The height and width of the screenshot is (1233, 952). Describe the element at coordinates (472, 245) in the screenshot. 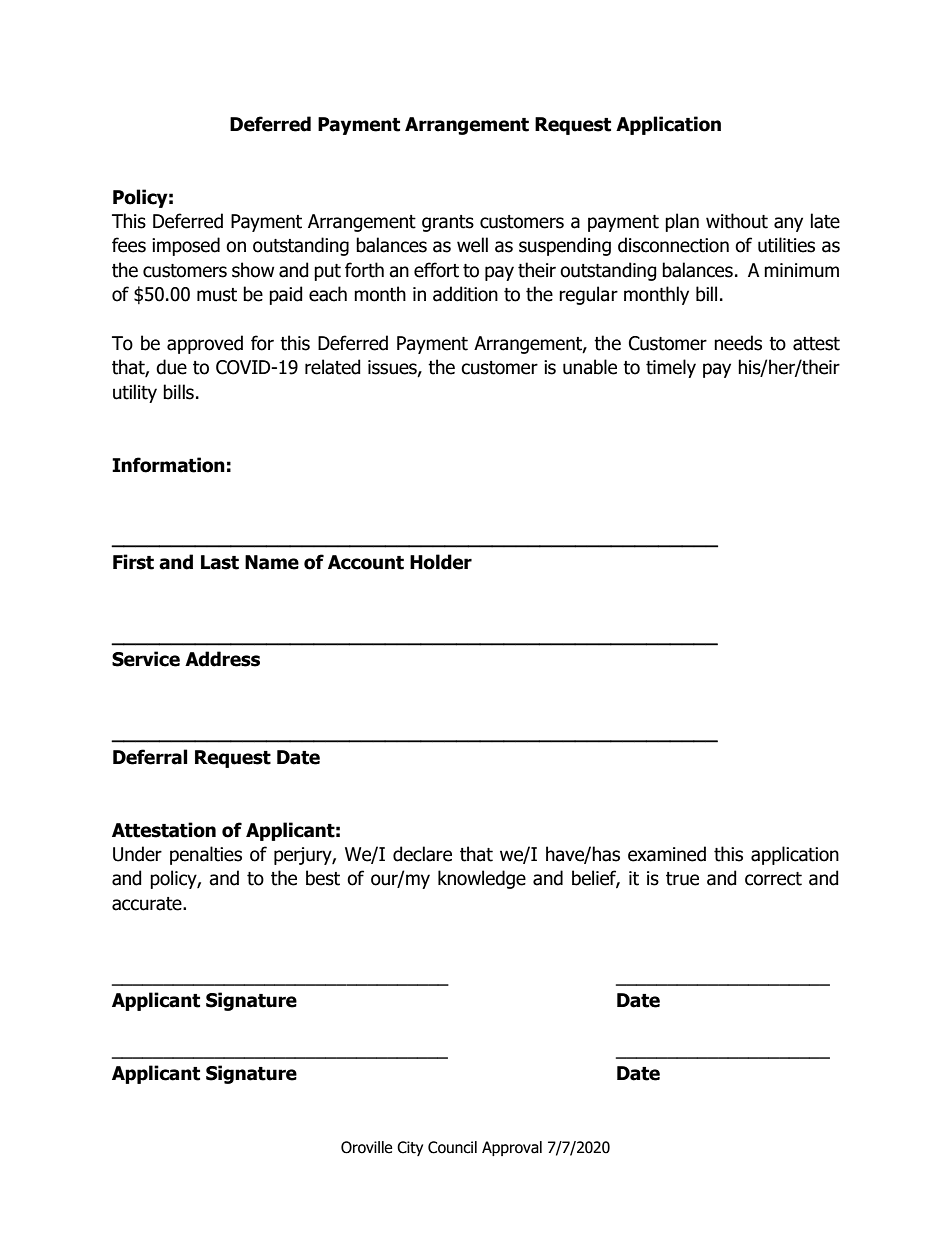

I see `well` at that location.
